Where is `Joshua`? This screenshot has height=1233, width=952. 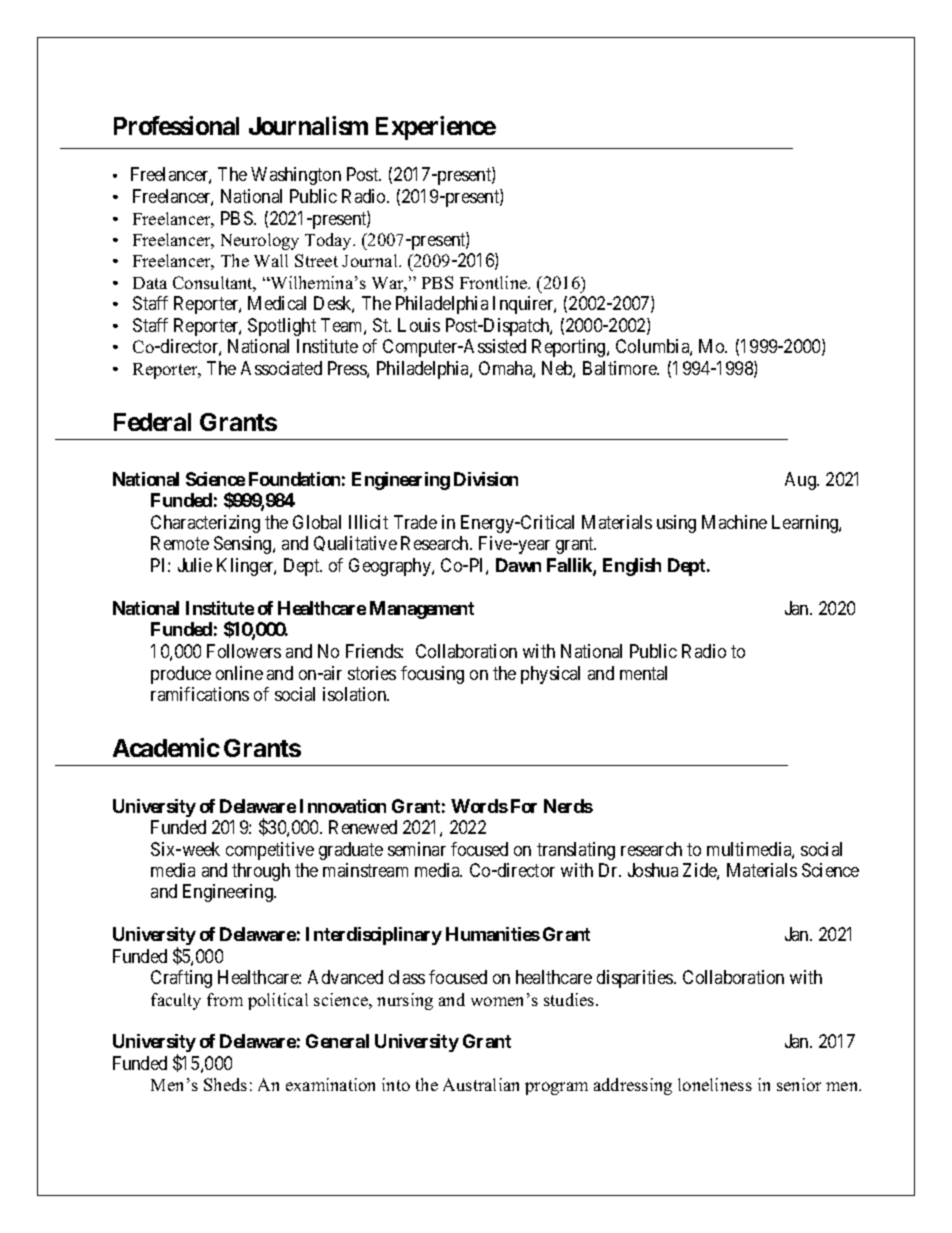
Joshua is located at coordinates (653, 870).
